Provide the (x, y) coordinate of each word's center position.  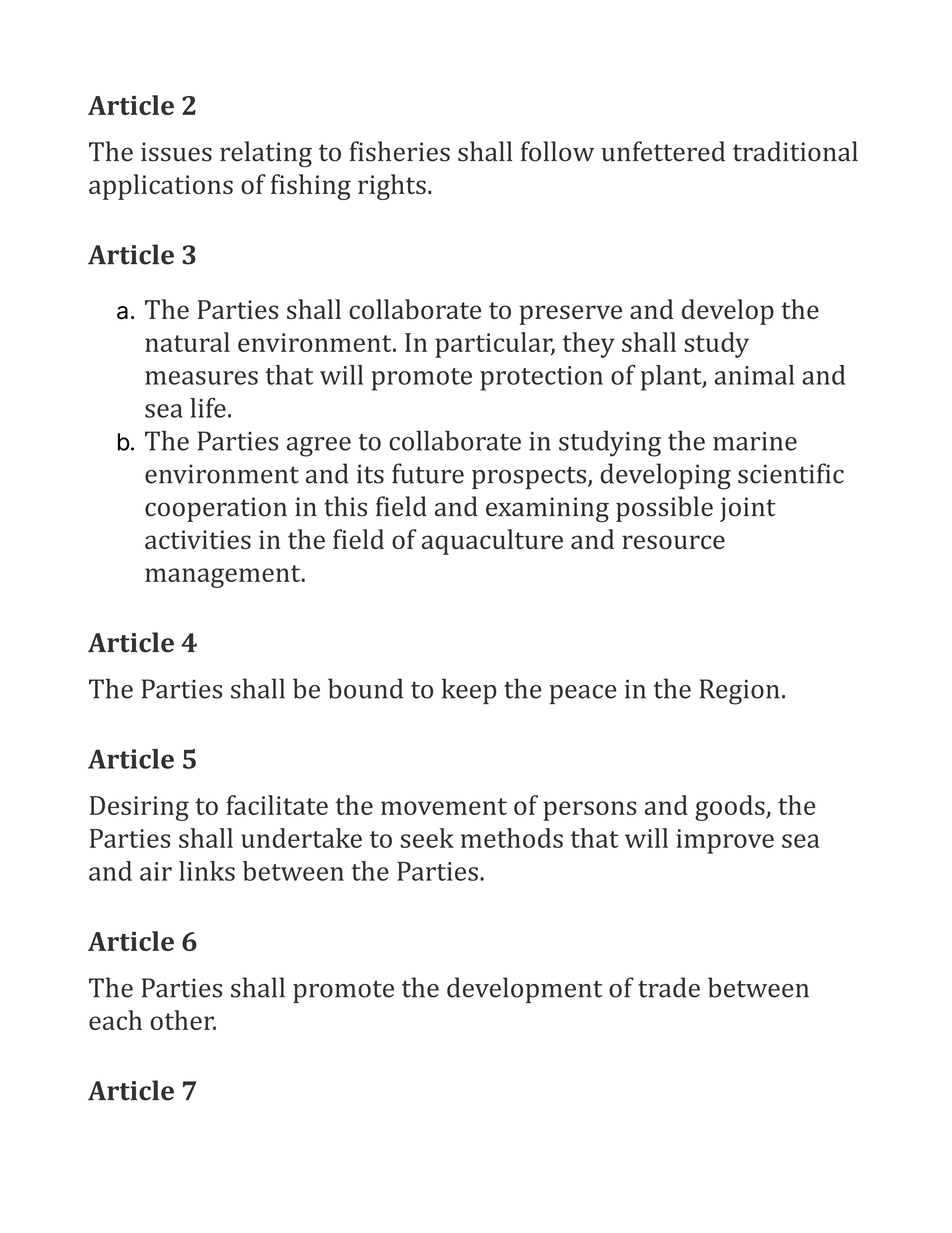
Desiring (139, 808)
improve (725, 841)
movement (444, 806)
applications (161, 187)
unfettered (663, 151)
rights (392, 187)
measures (201, 378)
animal (754, 375)
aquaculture (492, 542)
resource (673, 542)
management (224, 576)
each (115, 1020)
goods (731, 808)
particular (495, 345)
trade (669, 987)
